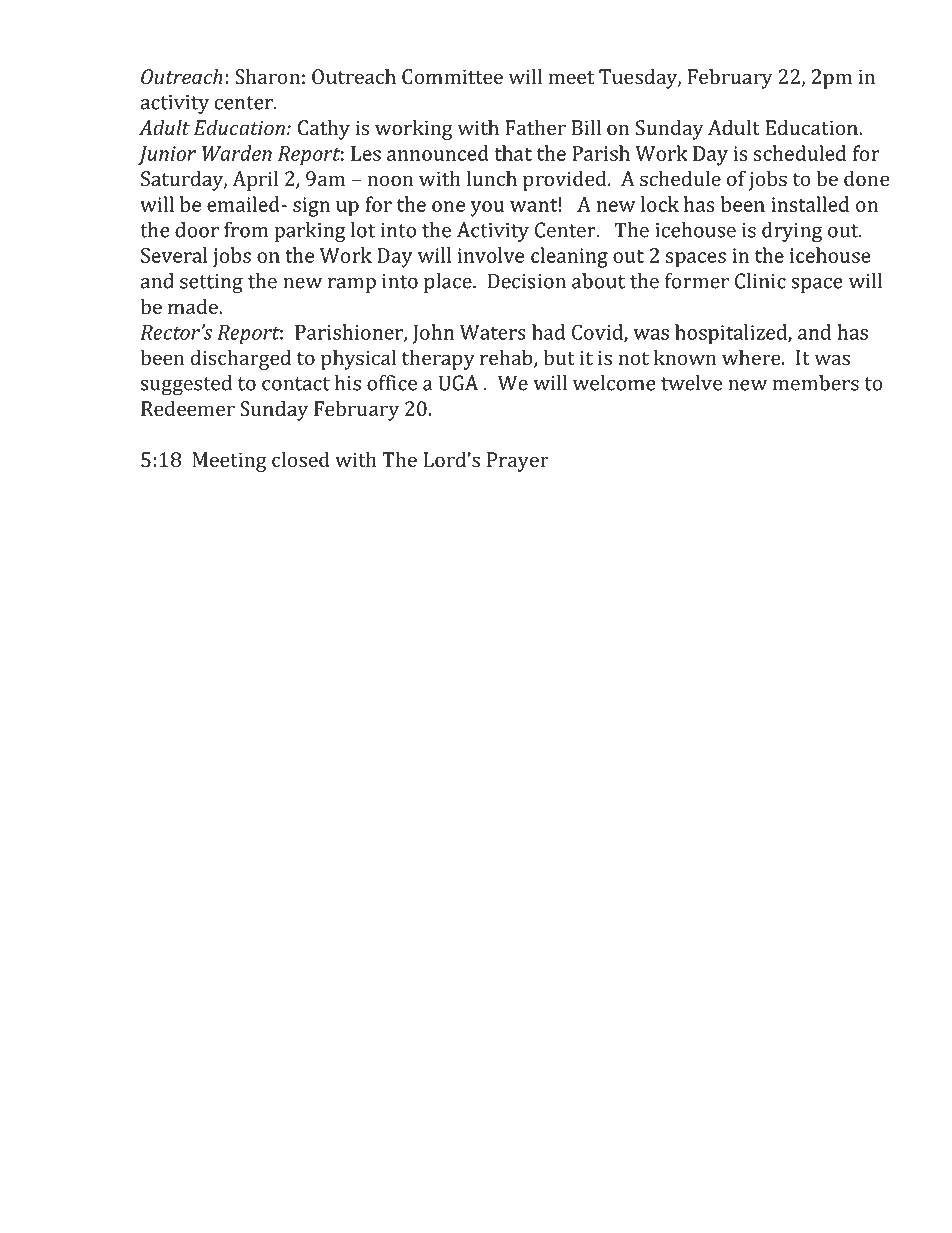 This image has height=1233, width=952. Describe the element at coordinates (246, 230) in the image. I see `from` at that location.
